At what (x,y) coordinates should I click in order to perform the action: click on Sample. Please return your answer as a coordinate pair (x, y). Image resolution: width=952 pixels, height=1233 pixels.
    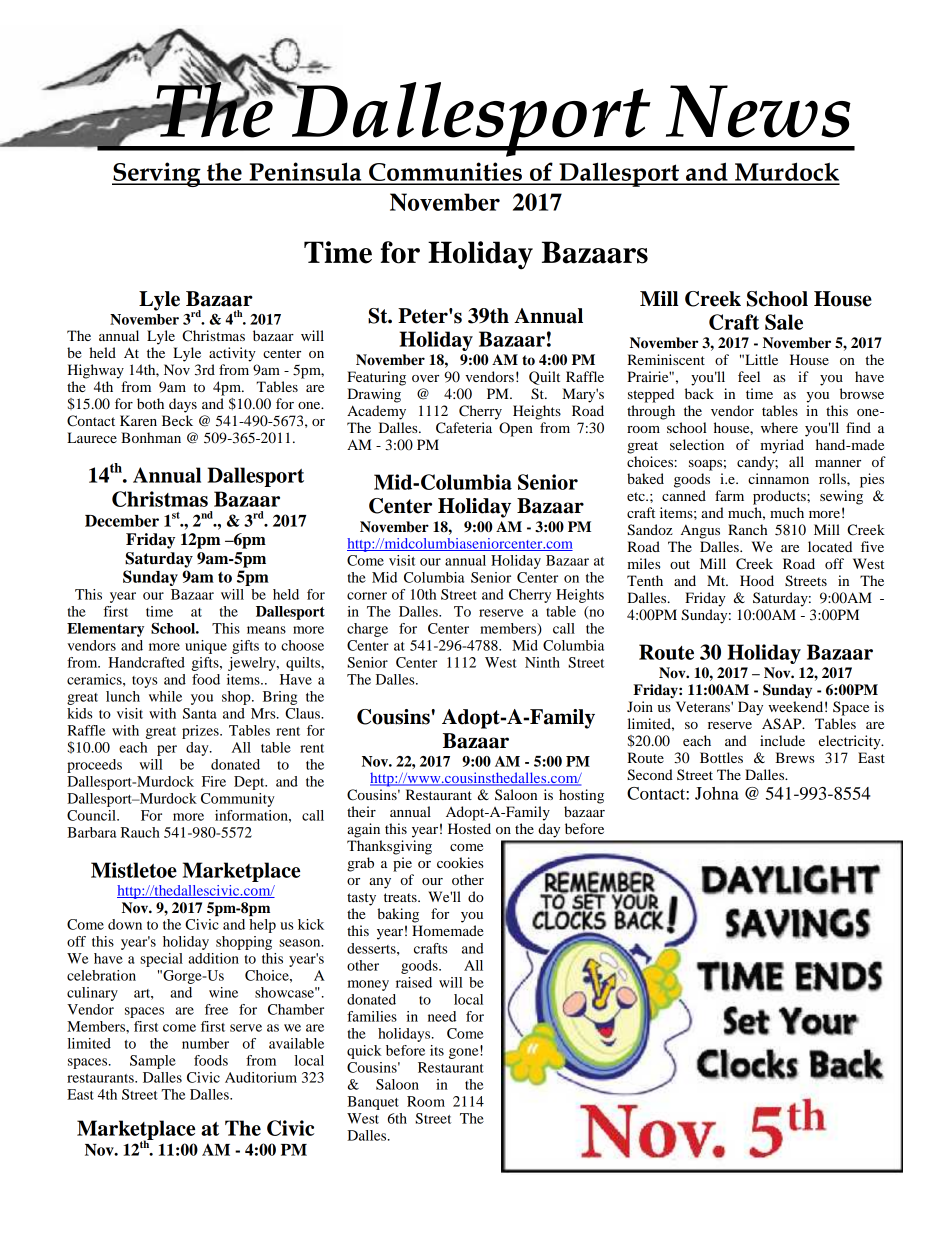
    Looking at the image, I should click on (153, 1062).
